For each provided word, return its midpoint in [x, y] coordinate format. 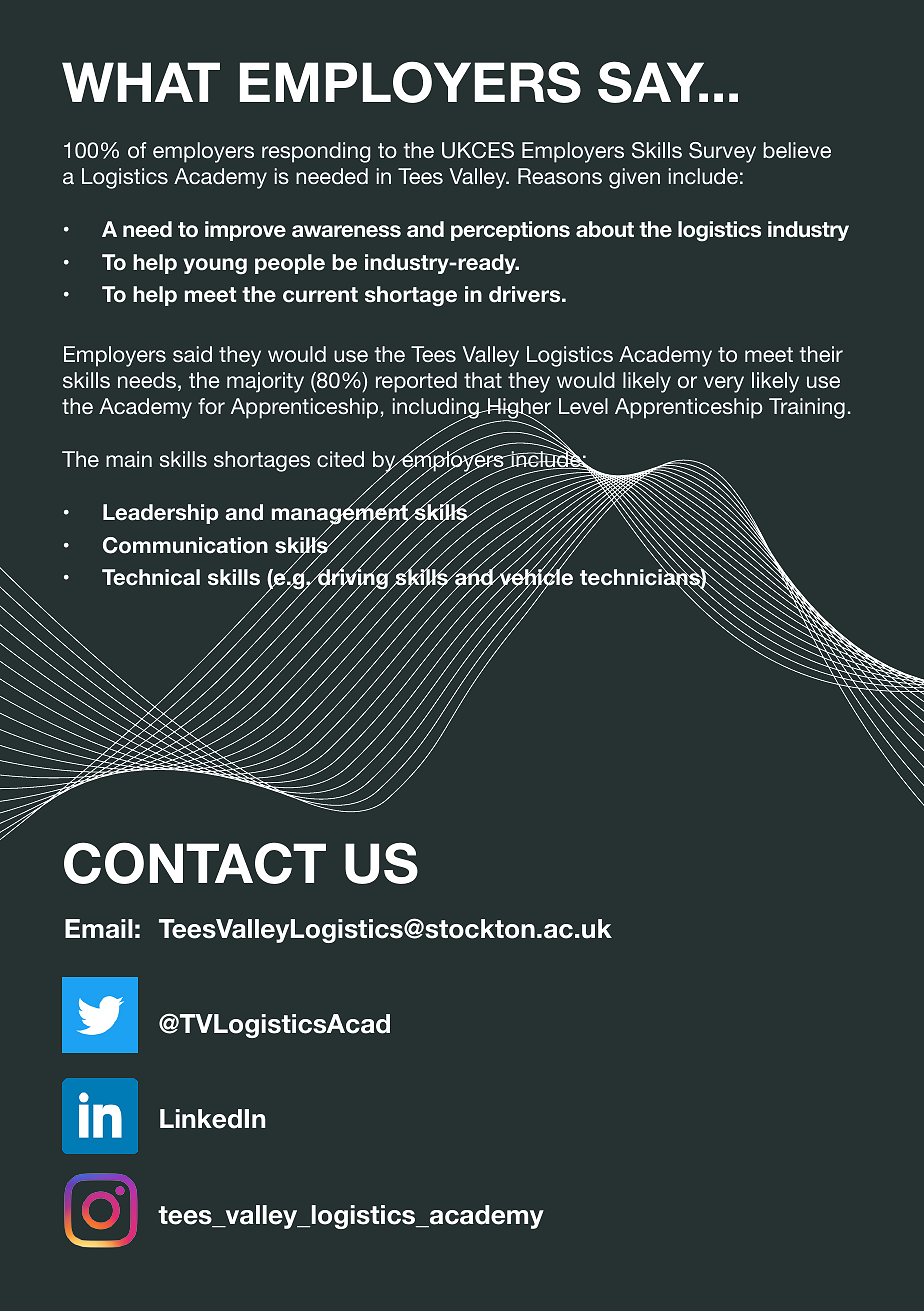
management [341, 515]
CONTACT [195, 863]
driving [353, 580]
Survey [722, 152]
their [821, 354]
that [483, 380]
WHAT [141, 82]
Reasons [560, 176]
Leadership [161, 514]
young [215, 266]
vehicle [535, 578]
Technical [151, 577]
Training [807, 408]
